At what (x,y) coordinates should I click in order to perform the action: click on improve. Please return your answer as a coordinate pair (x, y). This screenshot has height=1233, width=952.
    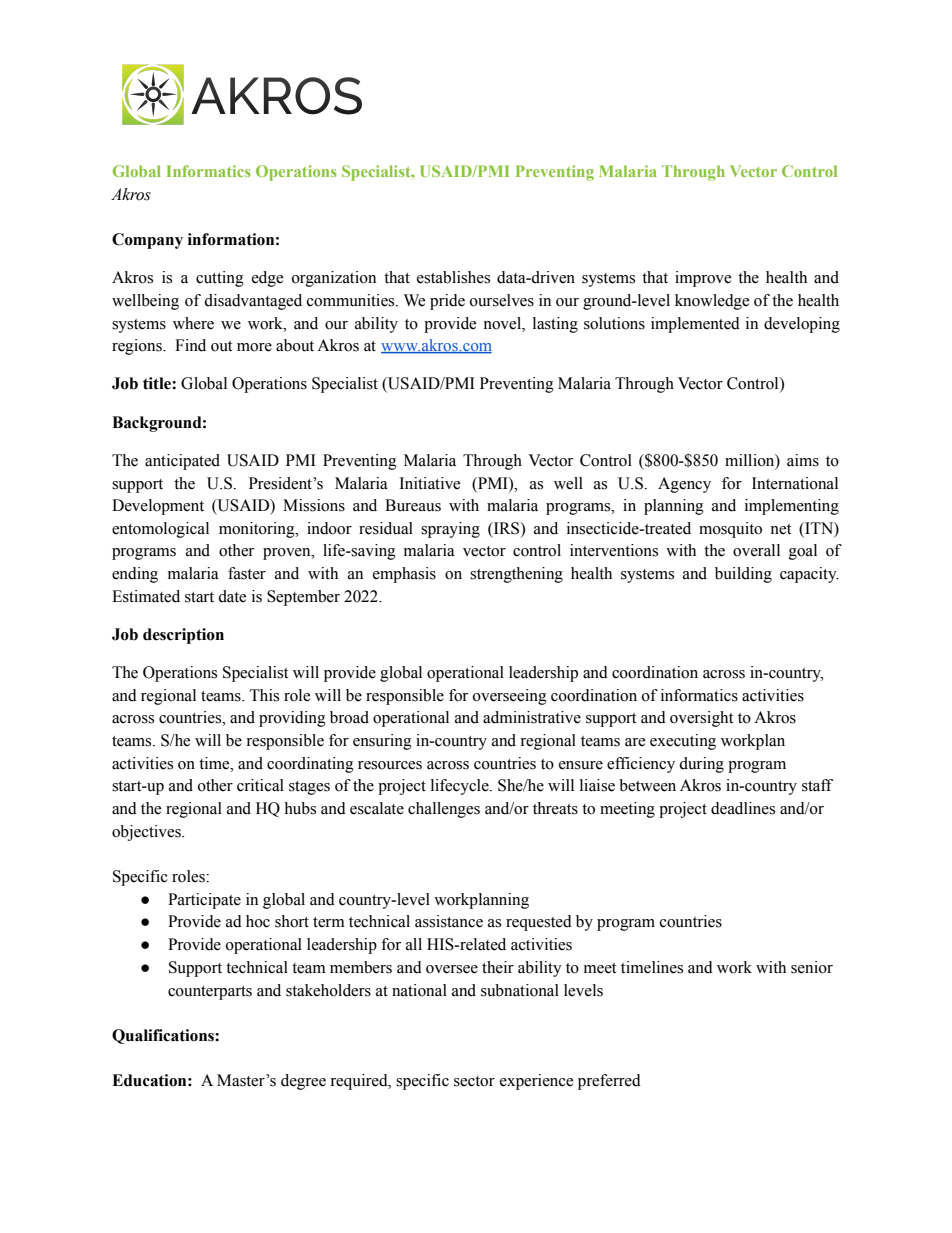
    Looking at the image, I should click on (703, 279).
